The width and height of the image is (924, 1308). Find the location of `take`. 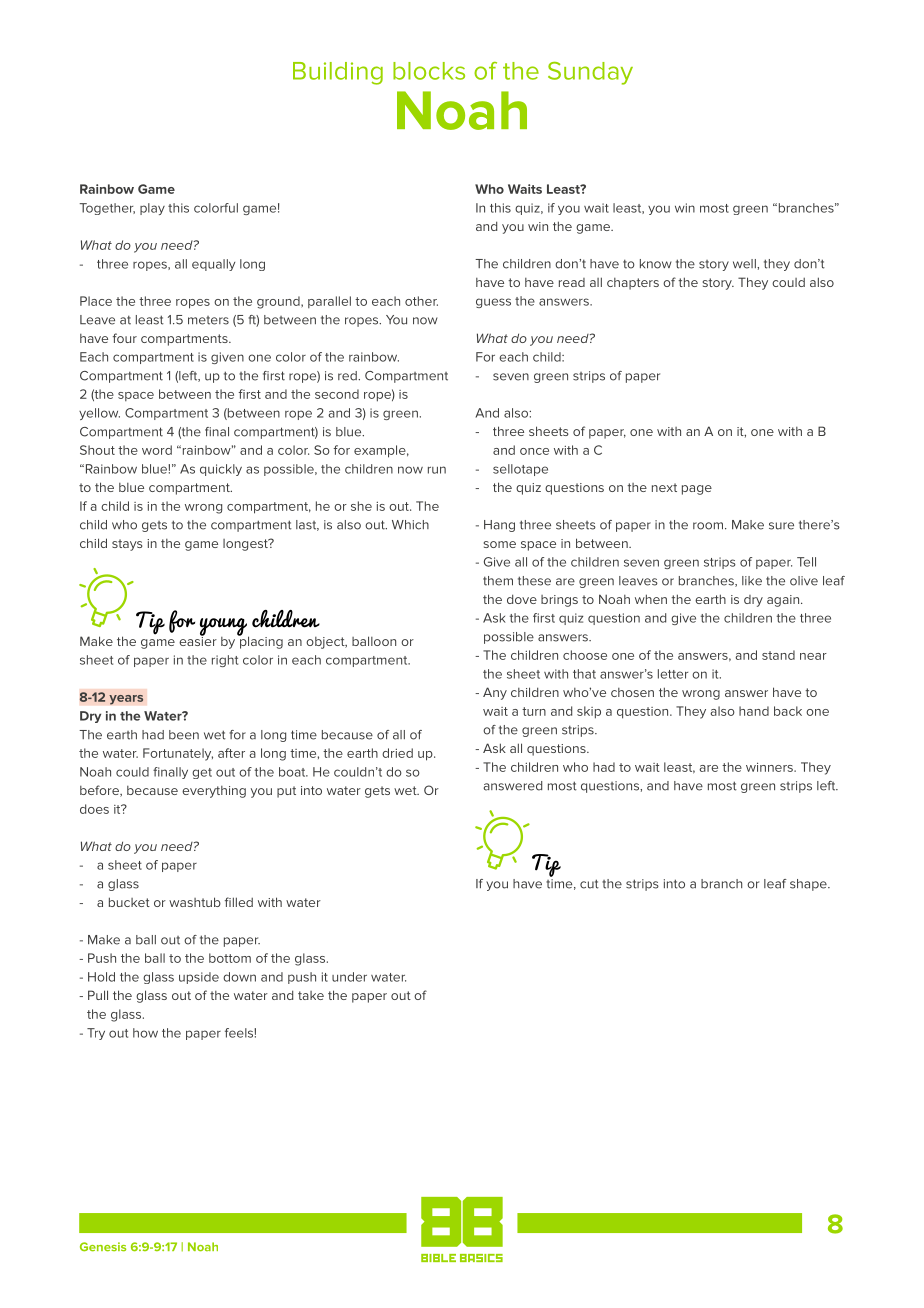

take is located at coordinates (311, 995).
